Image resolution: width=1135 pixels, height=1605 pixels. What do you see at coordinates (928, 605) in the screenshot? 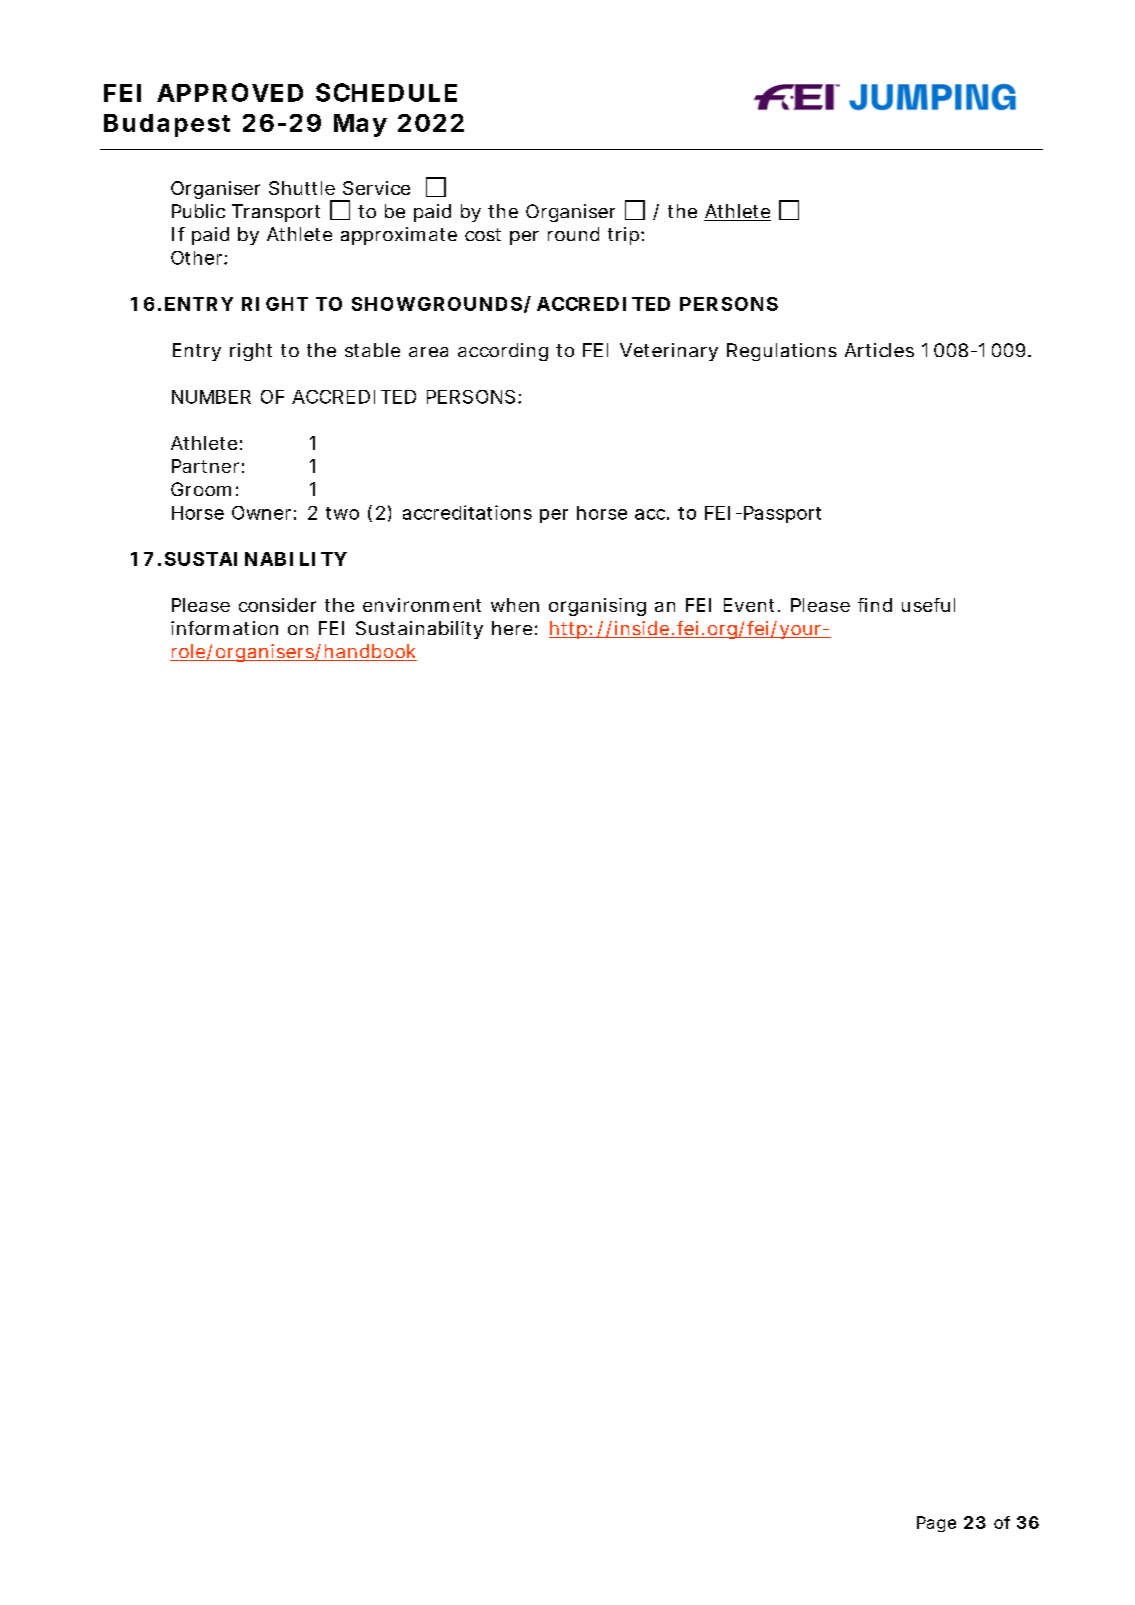
I see `useful` at bounding box center [928, 605].
